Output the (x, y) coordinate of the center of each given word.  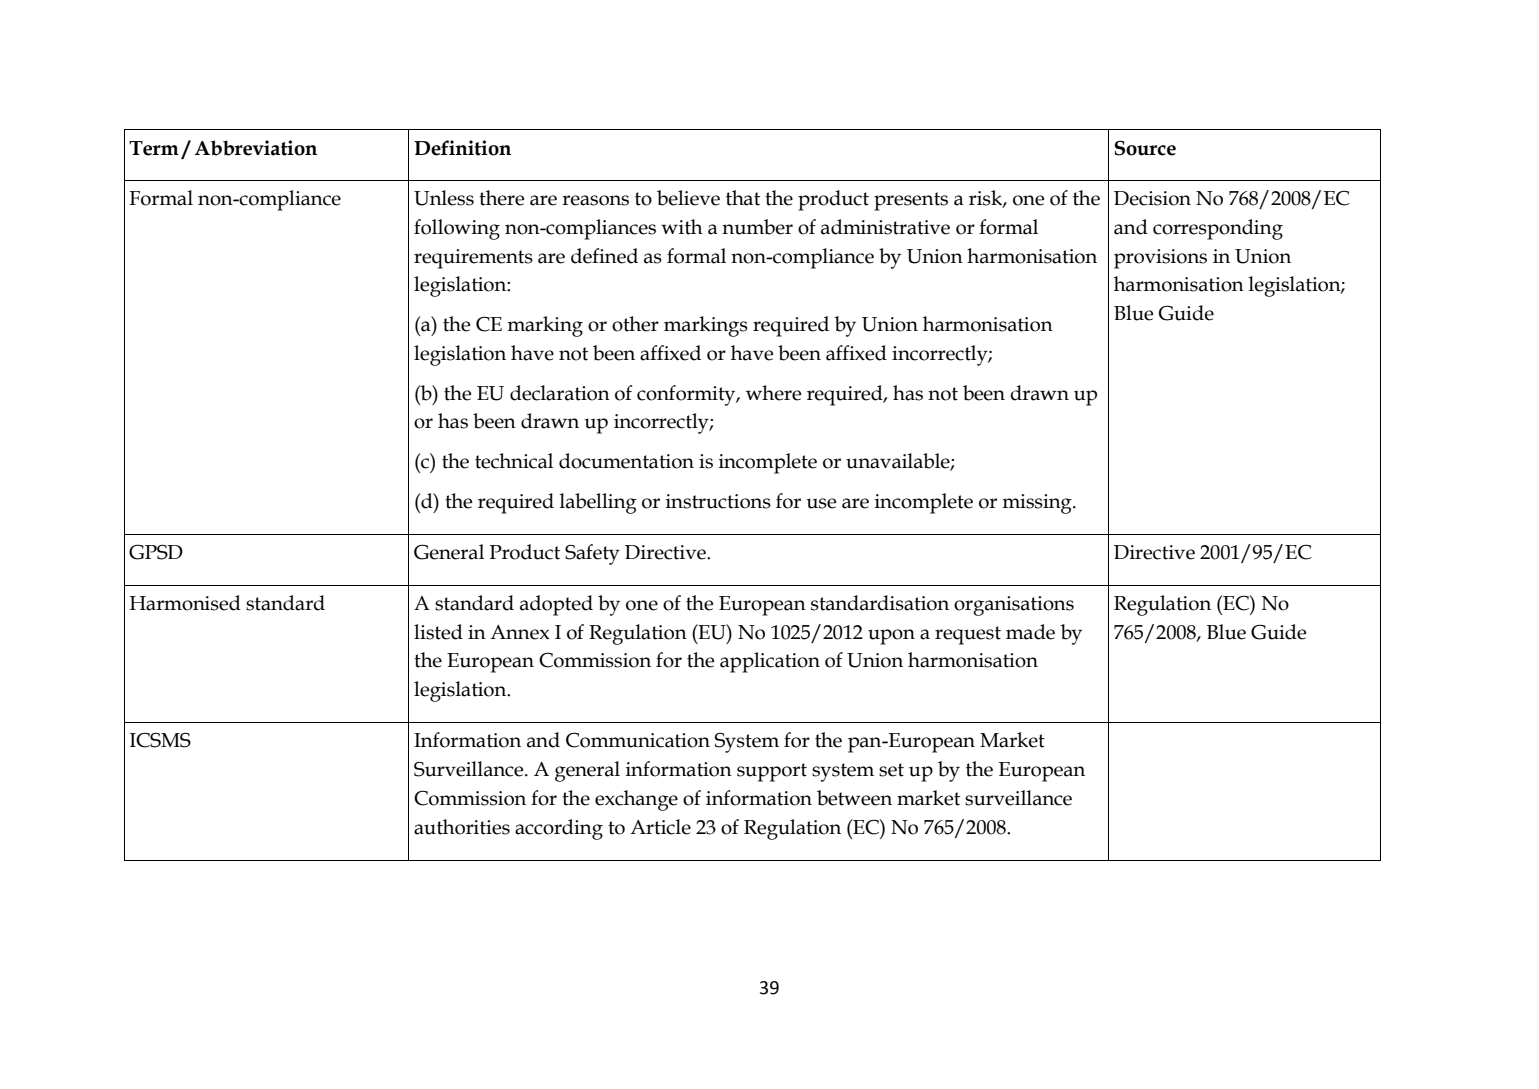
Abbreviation (256, 148)
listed (438, 632)
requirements (473, 259)
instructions (718, 501)
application (770, 662)
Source (1145, 148)
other (635, 324)
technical (514, 461)
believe (688, 198)
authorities (462, 827)
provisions (1160, 259)
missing (1038, 504)
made (1030, 632)
